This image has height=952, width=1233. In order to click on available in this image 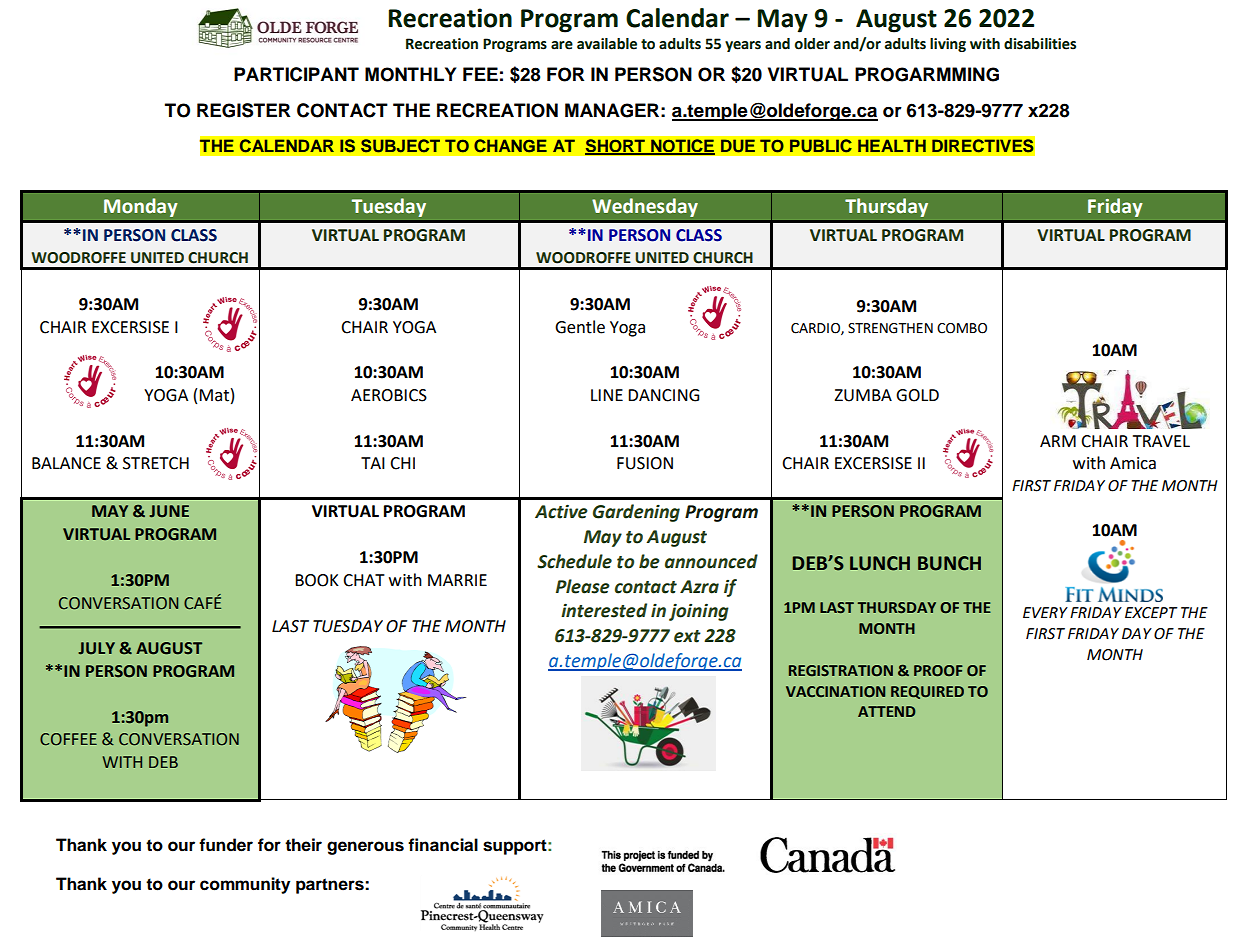, I will do `click(607, 44)`.
